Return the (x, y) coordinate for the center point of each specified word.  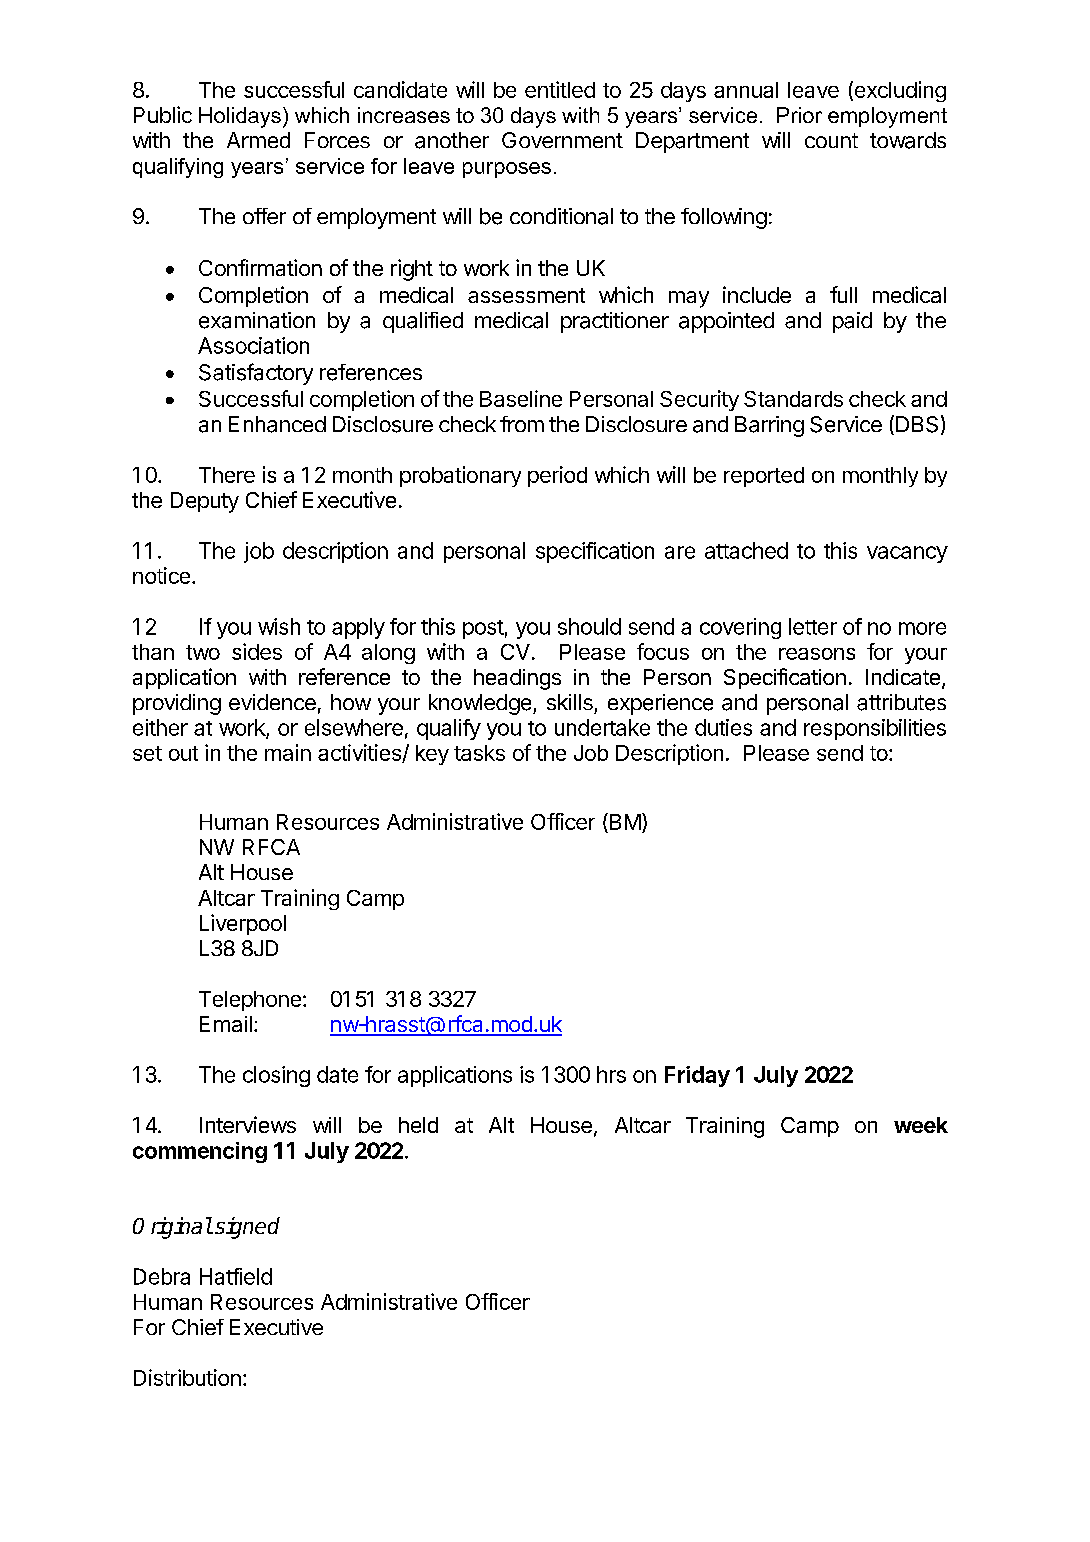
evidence (272, 702)
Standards (793, 399)
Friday (697, 1076)
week (921, 1125)
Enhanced (277, 424)
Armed (258, 140)
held (418, 1125)
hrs (611, 1074)
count (831, 140)
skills (570, 702)
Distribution (187, 1377)
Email (226, 1024)
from (522, 424)
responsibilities (875, 729)
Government (562, 140)
